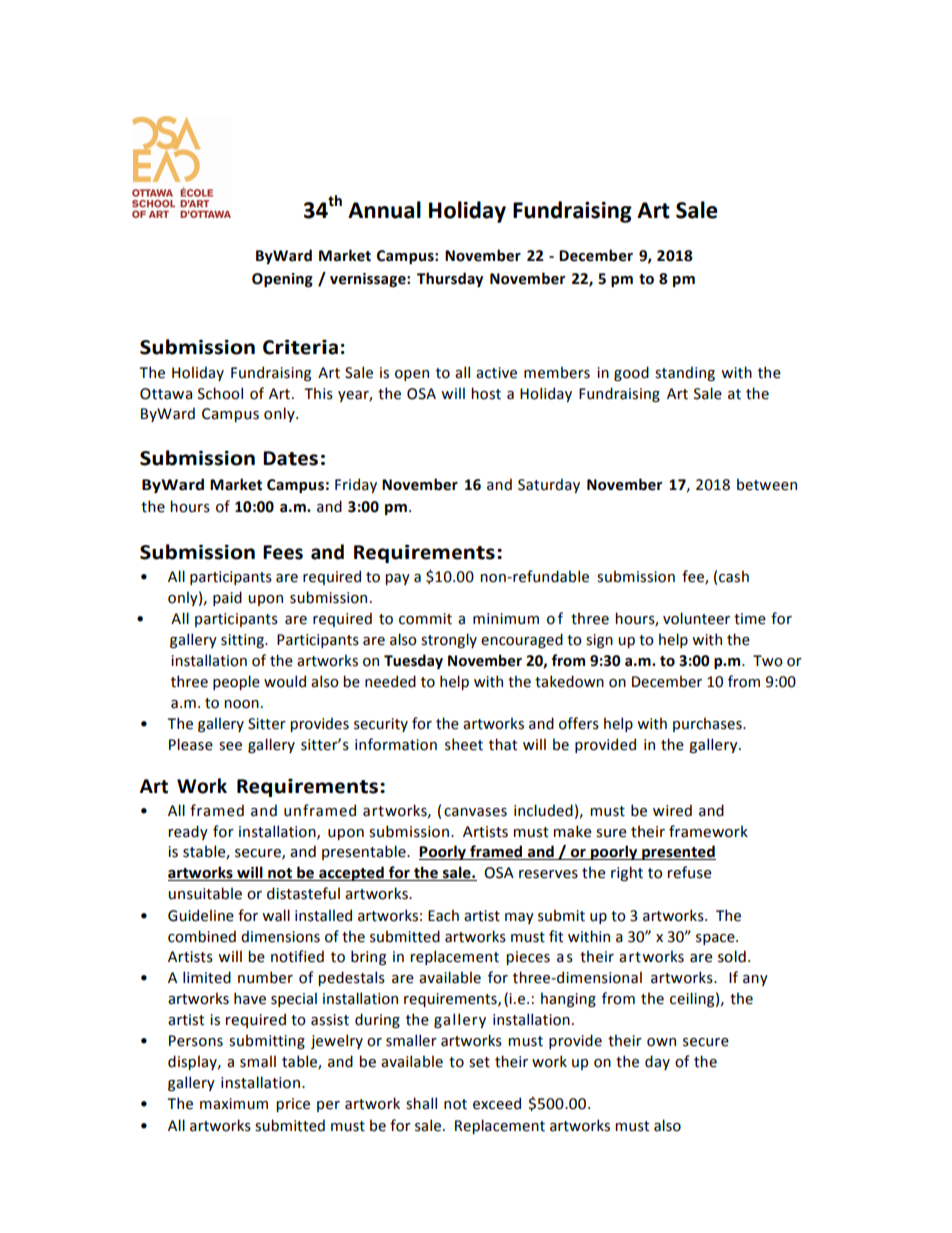  I want to click on maximum, so click(234, 1104).
